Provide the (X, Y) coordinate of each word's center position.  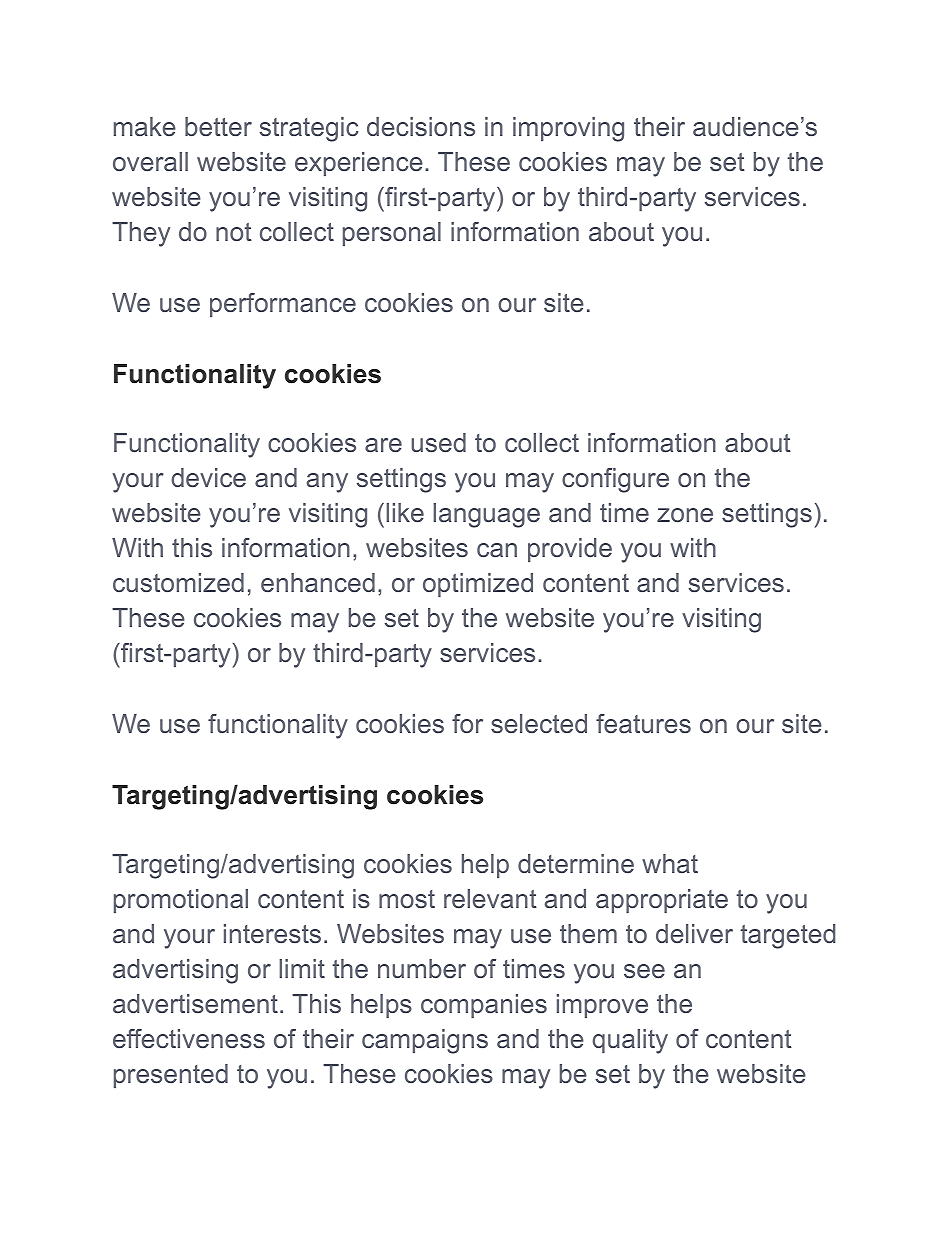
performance (283, 305)
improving (568, 129)
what (670, 863)
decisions (421, 126)
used (438, 442)
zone (685, 515)
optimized (478, 585)
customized (178, 582)
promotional (181, 901)
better (218, 126)
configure (615, 480)
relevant (490, 898)
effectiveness (189, 1038)
